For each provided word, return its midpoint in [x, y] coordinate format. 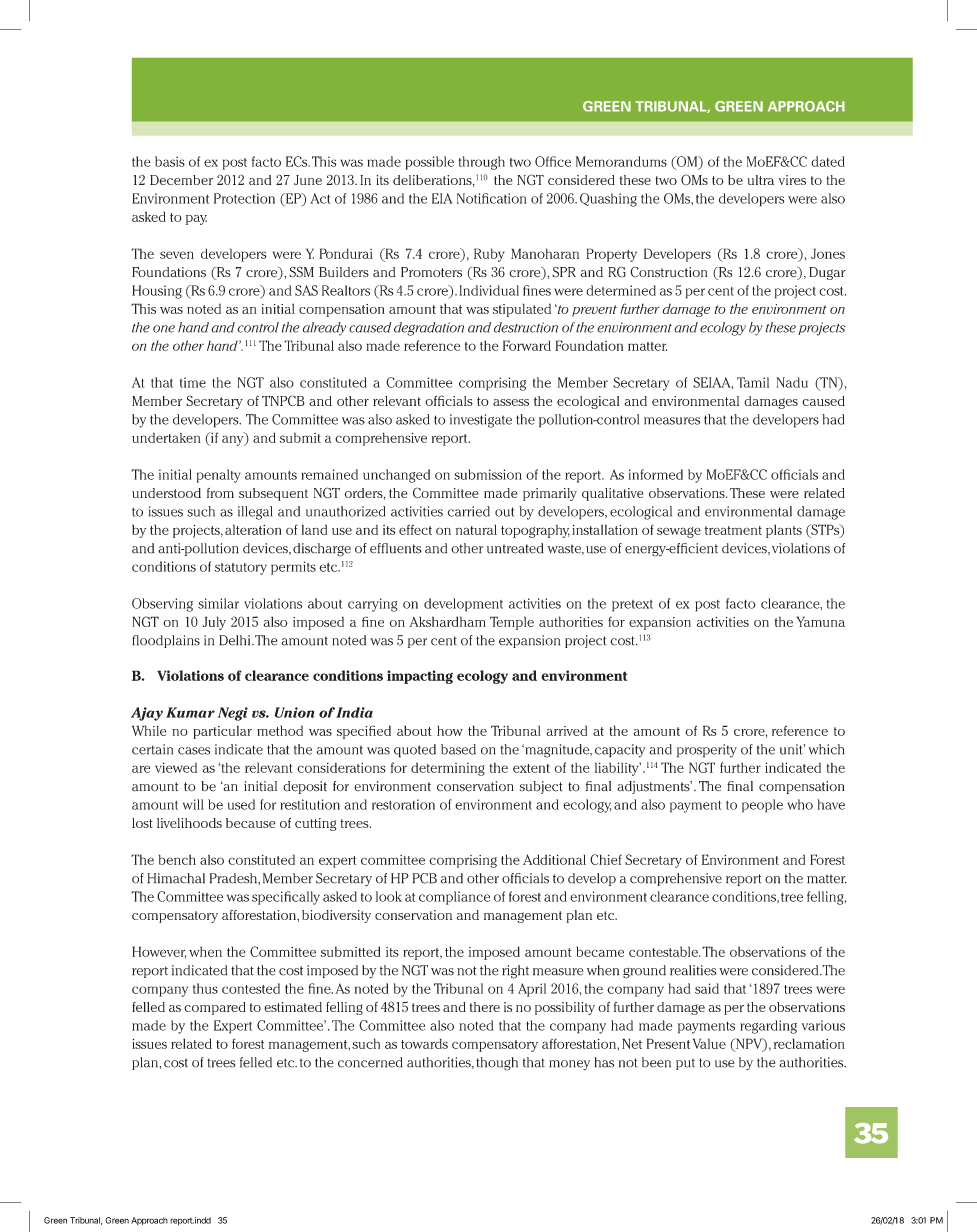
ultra [760, 180]
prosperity [707, 751]
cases [194, 751]
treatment [733, 530]
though [497, 1064]
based [458, 749]
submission [488, 474]
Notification [492, 198]
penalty [218, 476]
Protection [244, 198]
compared [215, 1008]
